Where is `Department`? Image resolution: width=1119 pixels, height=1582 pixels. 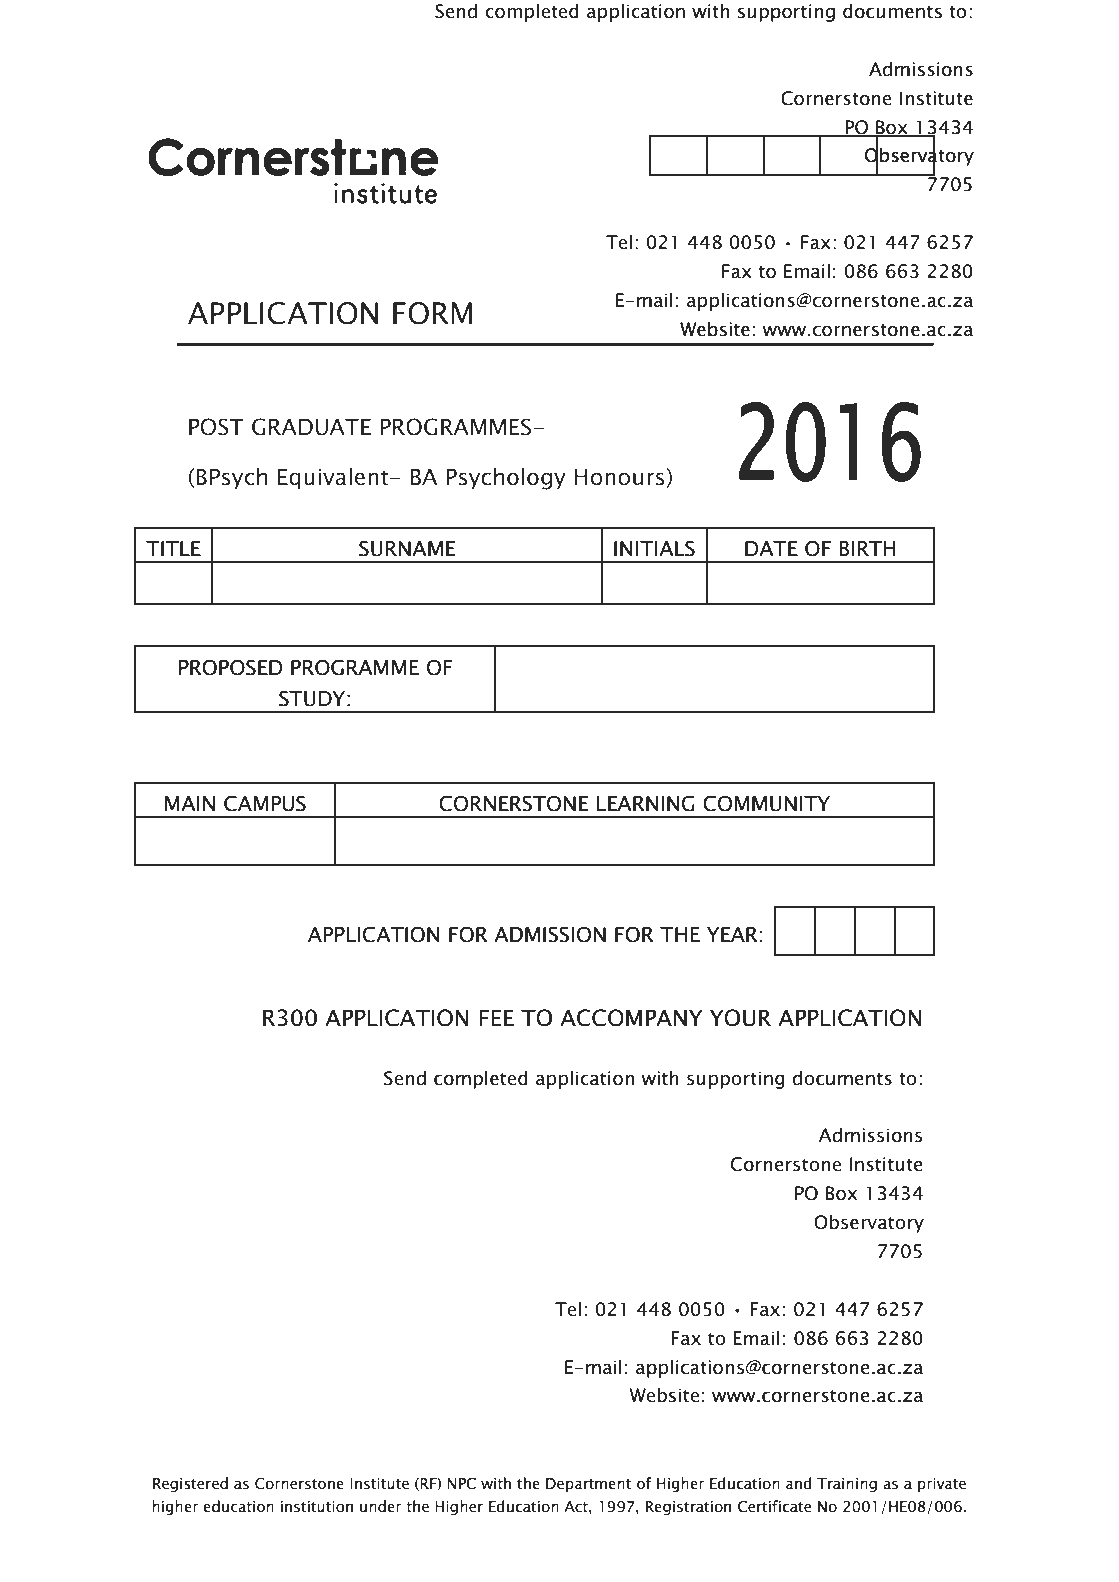 Department is located at coordinates (588, 1485).
